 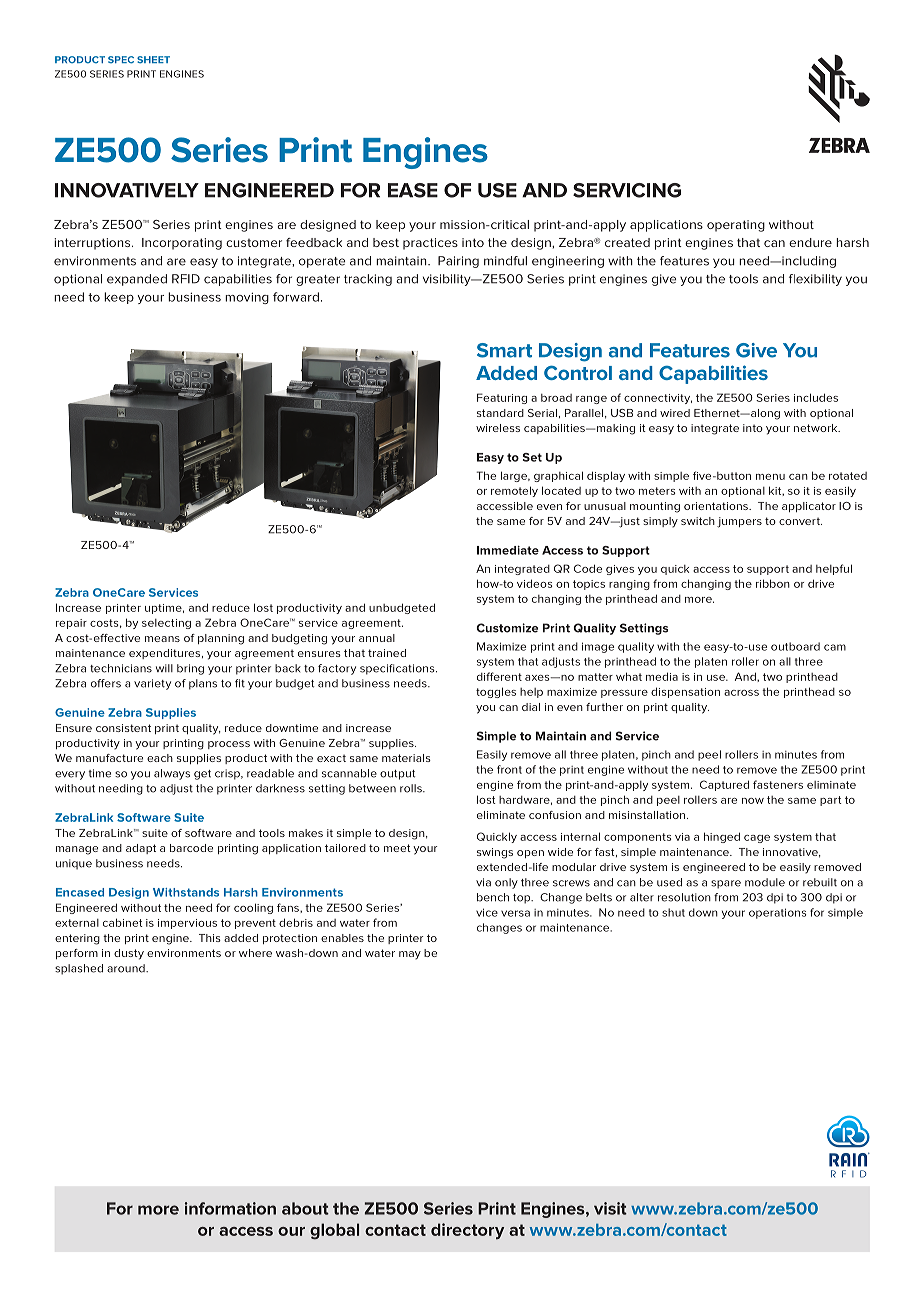 What do you see at coordinates (162, 639) in the page?
I see `means` at bounding box center [162, 639].
